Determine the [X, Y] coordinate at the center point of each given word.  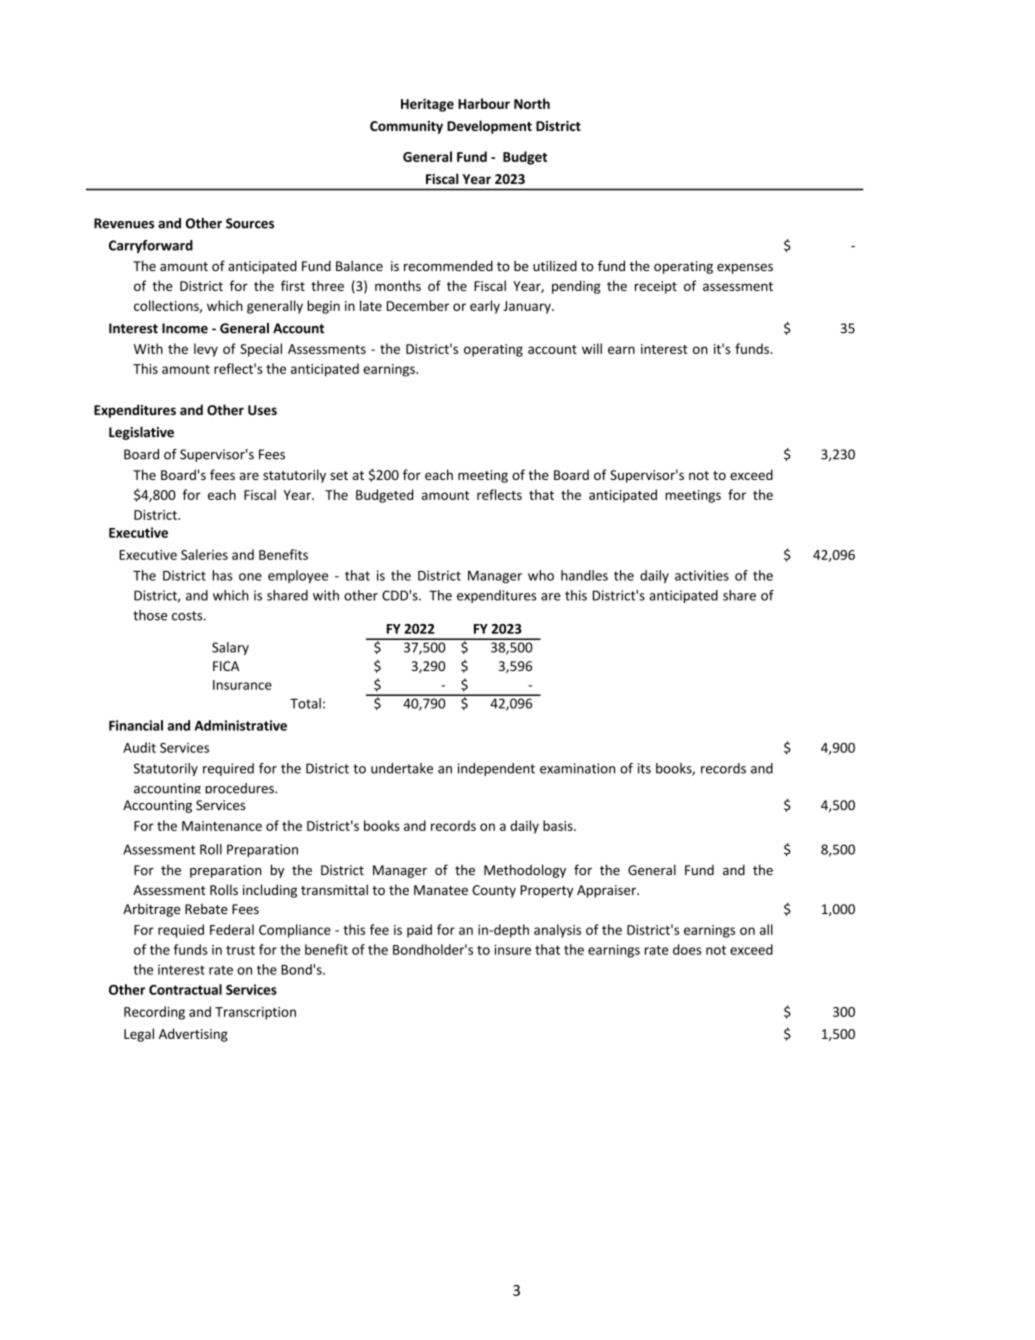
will [592, 348]
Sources [250, 223]
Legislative [141, 433]
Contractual [185, 989]
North [532, 103]
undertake [402, 768]
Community [406, 127]
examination [577, 768]
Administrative [241, 725]
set [339, 475]
